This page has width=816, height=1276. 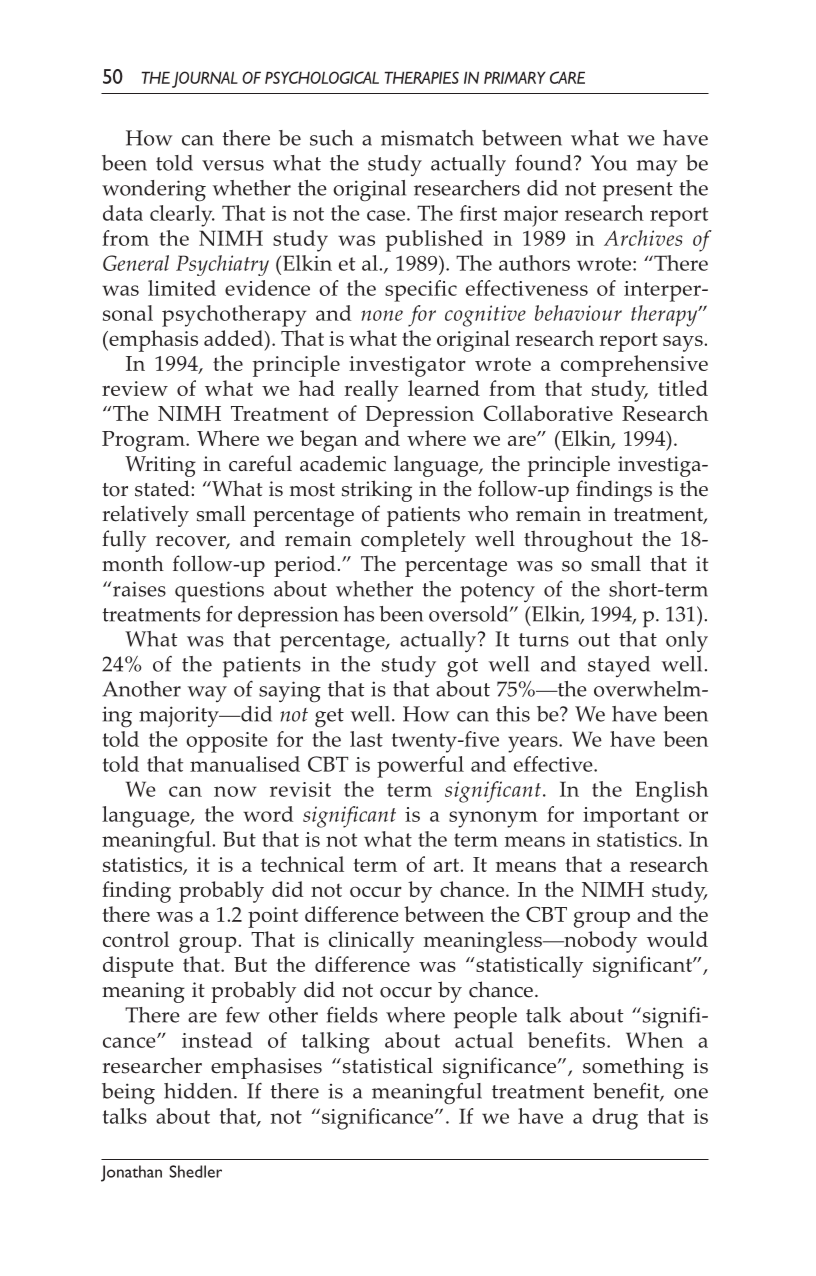 What do you see at coordinates (631, 817) in the page?
I see `important` at bounding box center [631, 817].
